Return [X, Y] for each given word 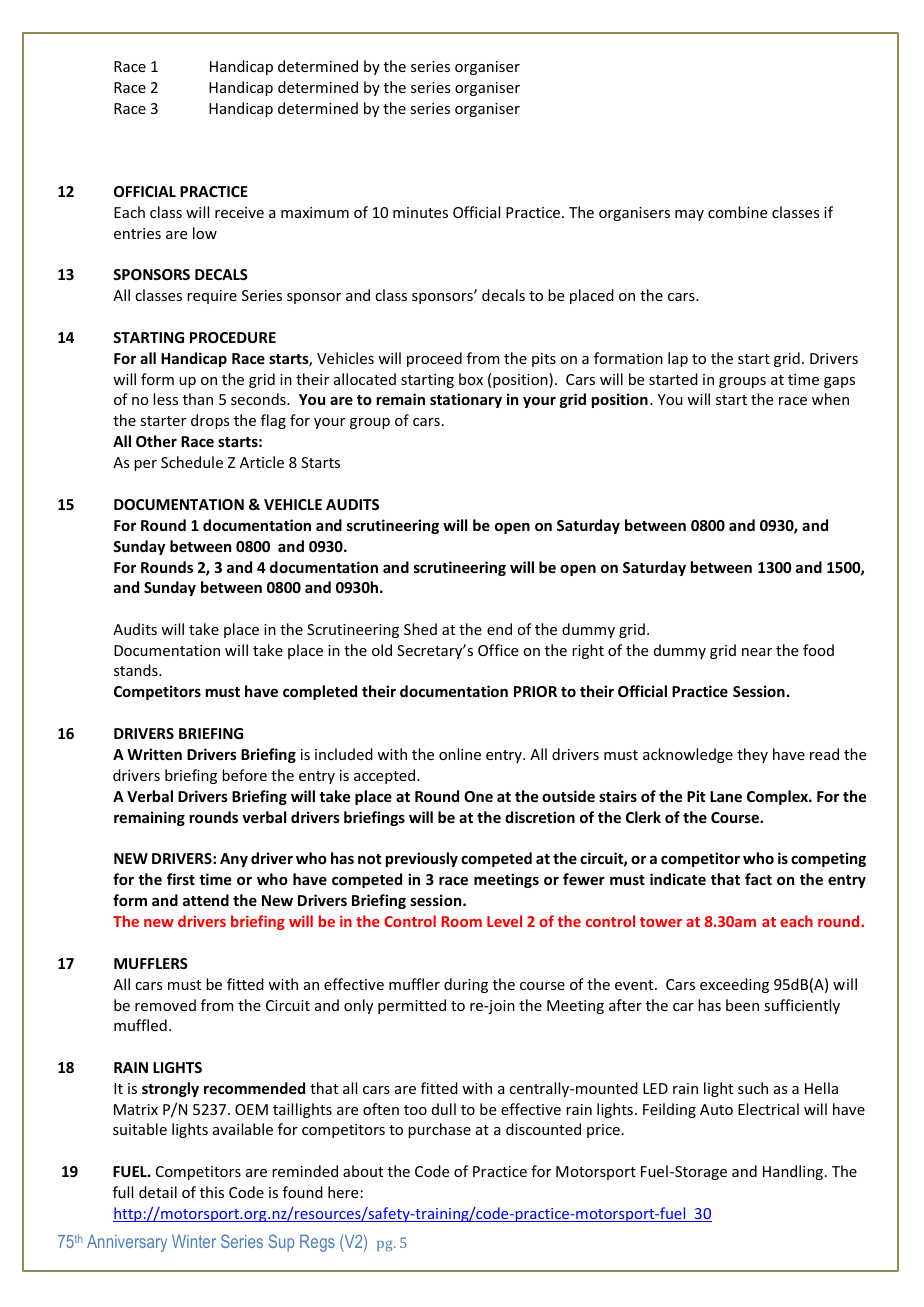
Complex [778, 797]
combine [737, 212]
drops [210, 421]
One [478, 796]
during [466, 985]
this [212, 1192]
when [830, 399]
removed [165, 1005]
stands [137, 670]
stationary [466, 400]
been [742, 1005]
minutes [420, 212]
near [757, 652]
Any [234, 860]
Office [498, 650]
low [205, 233]
